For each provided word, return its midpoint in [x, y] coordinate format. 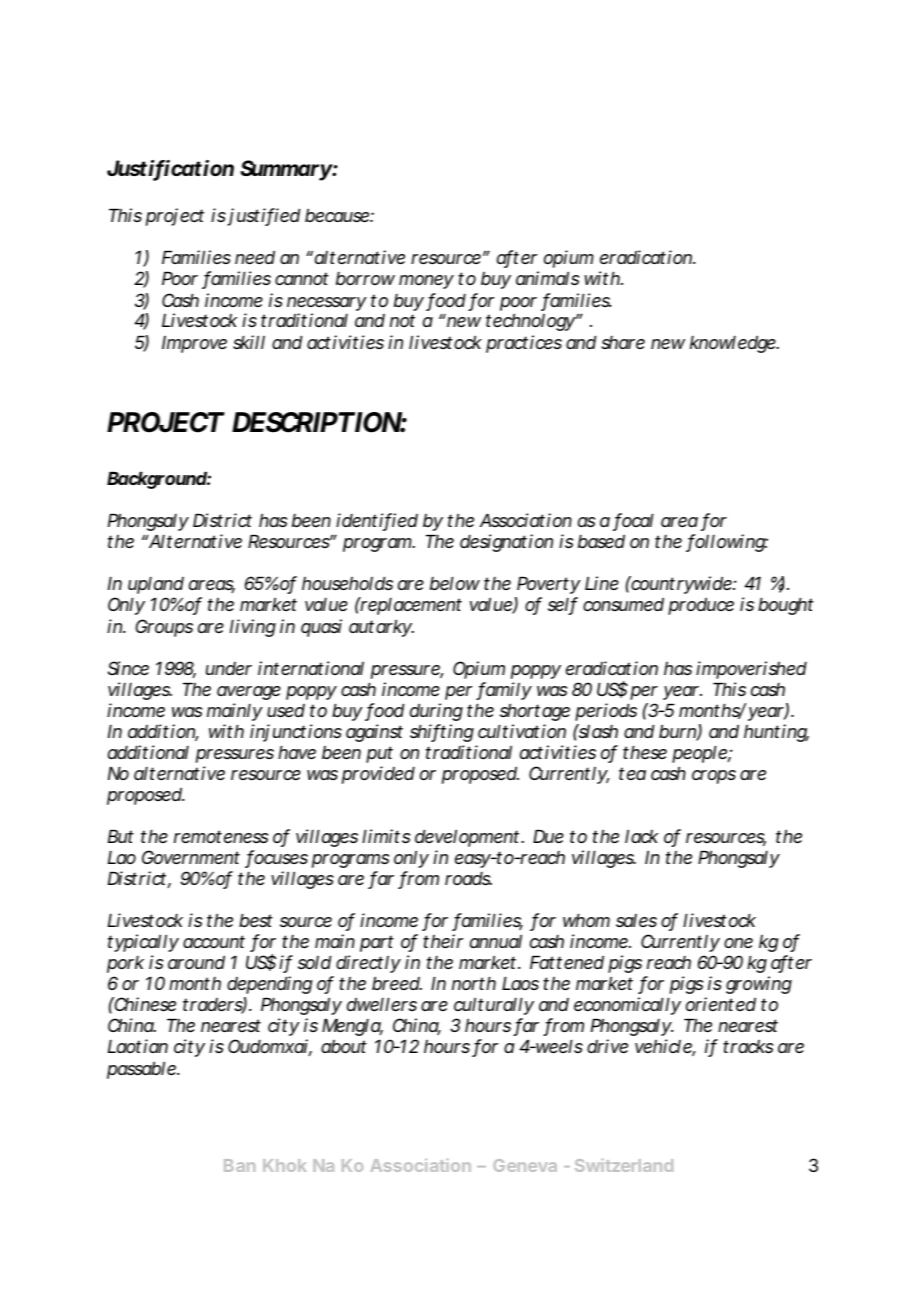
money [426, 282]
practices [524, 344]
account [214, 941]
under [229, 668]
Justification [170, 169]
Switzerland [624, 1165]
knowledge [734, 344]
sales [636, 920]
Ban [239, 1165]
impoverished [751, 670]
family [504, 691]
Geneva [525, 1165]
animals [547, 278]
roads [468, 878]
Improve [194, 344]
